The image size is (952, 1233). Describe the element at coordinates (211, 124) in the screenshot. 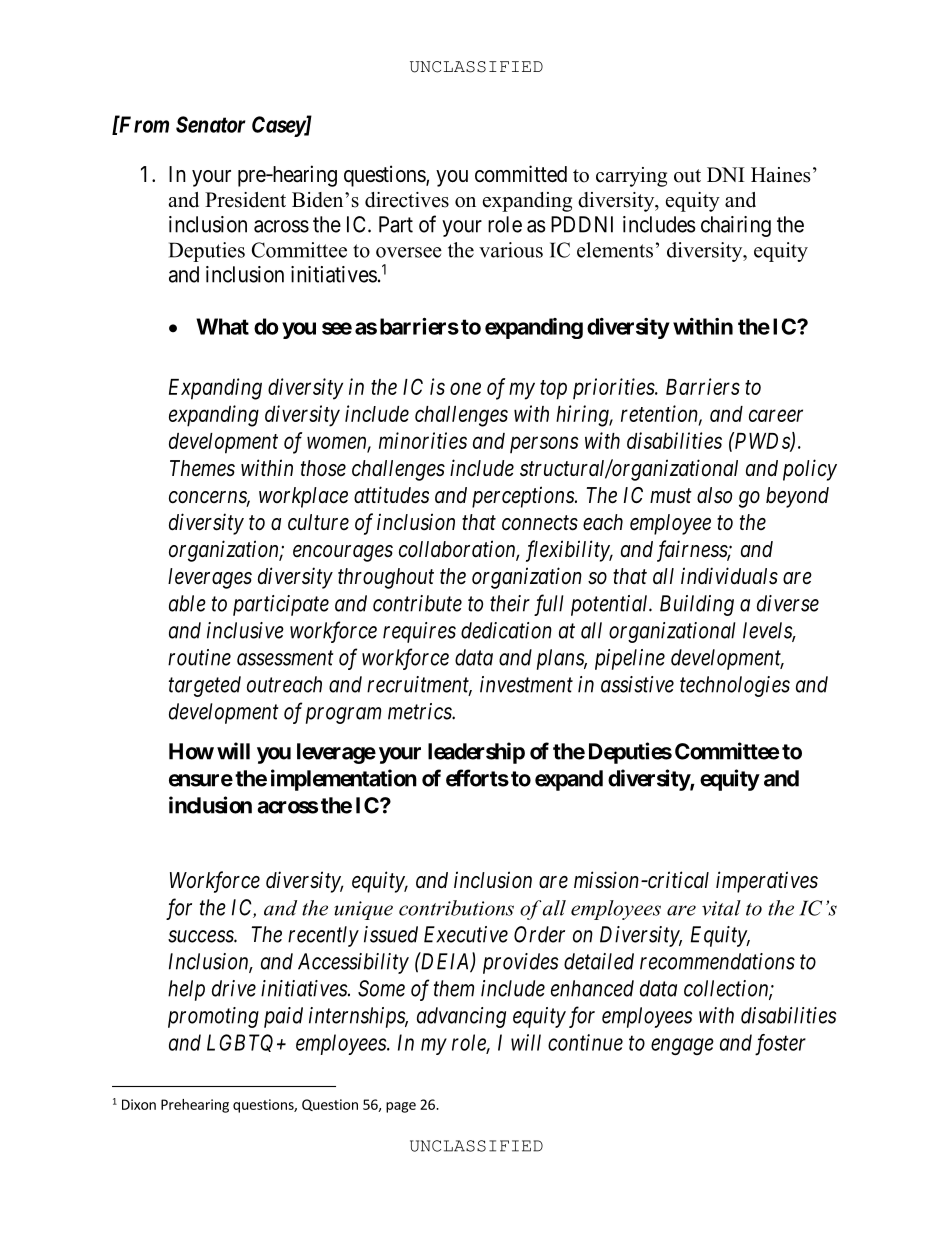

I see `Senator` at that location.
